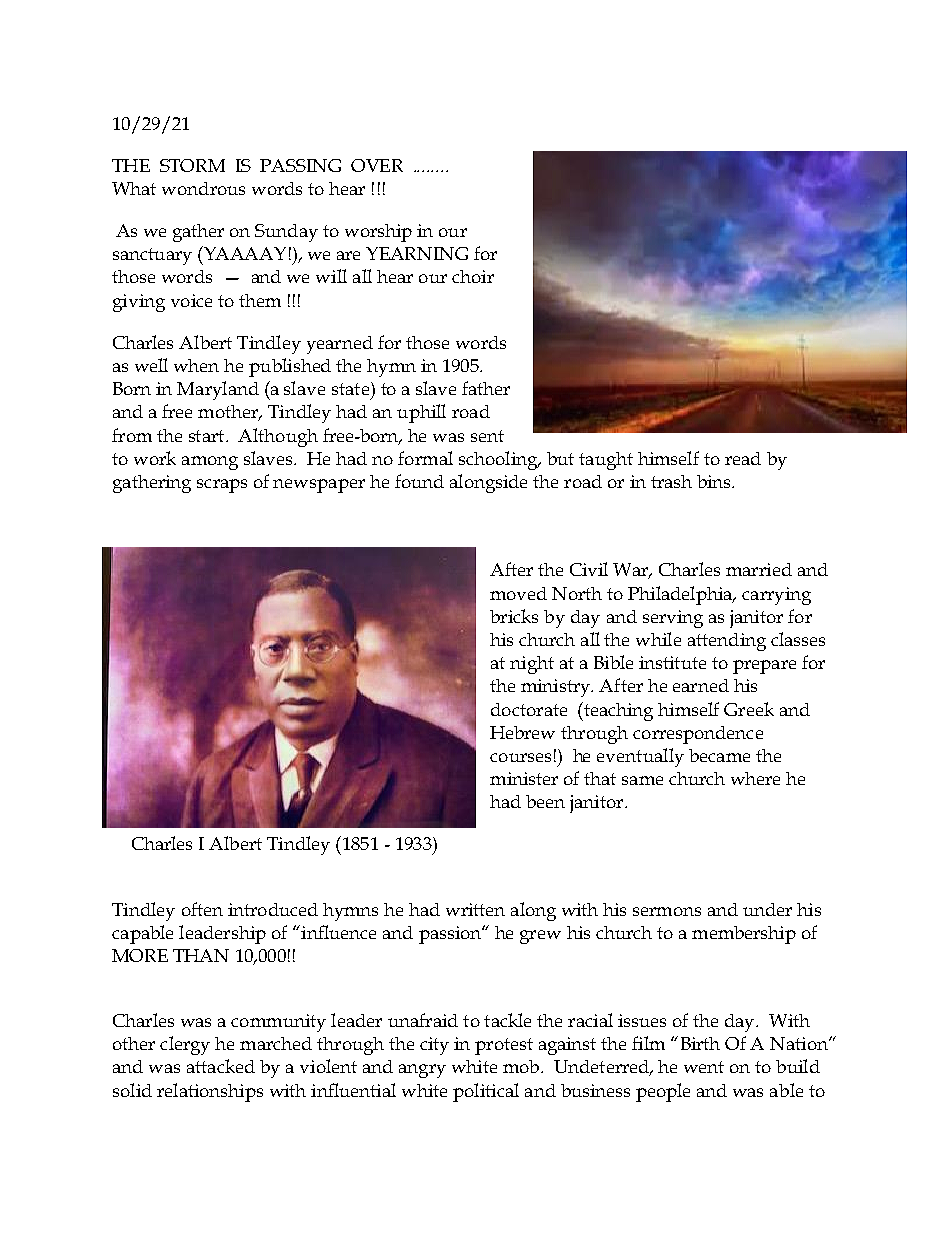  Describe the element at coordinates (473, 276) in the image. I see `choir` at that location.
